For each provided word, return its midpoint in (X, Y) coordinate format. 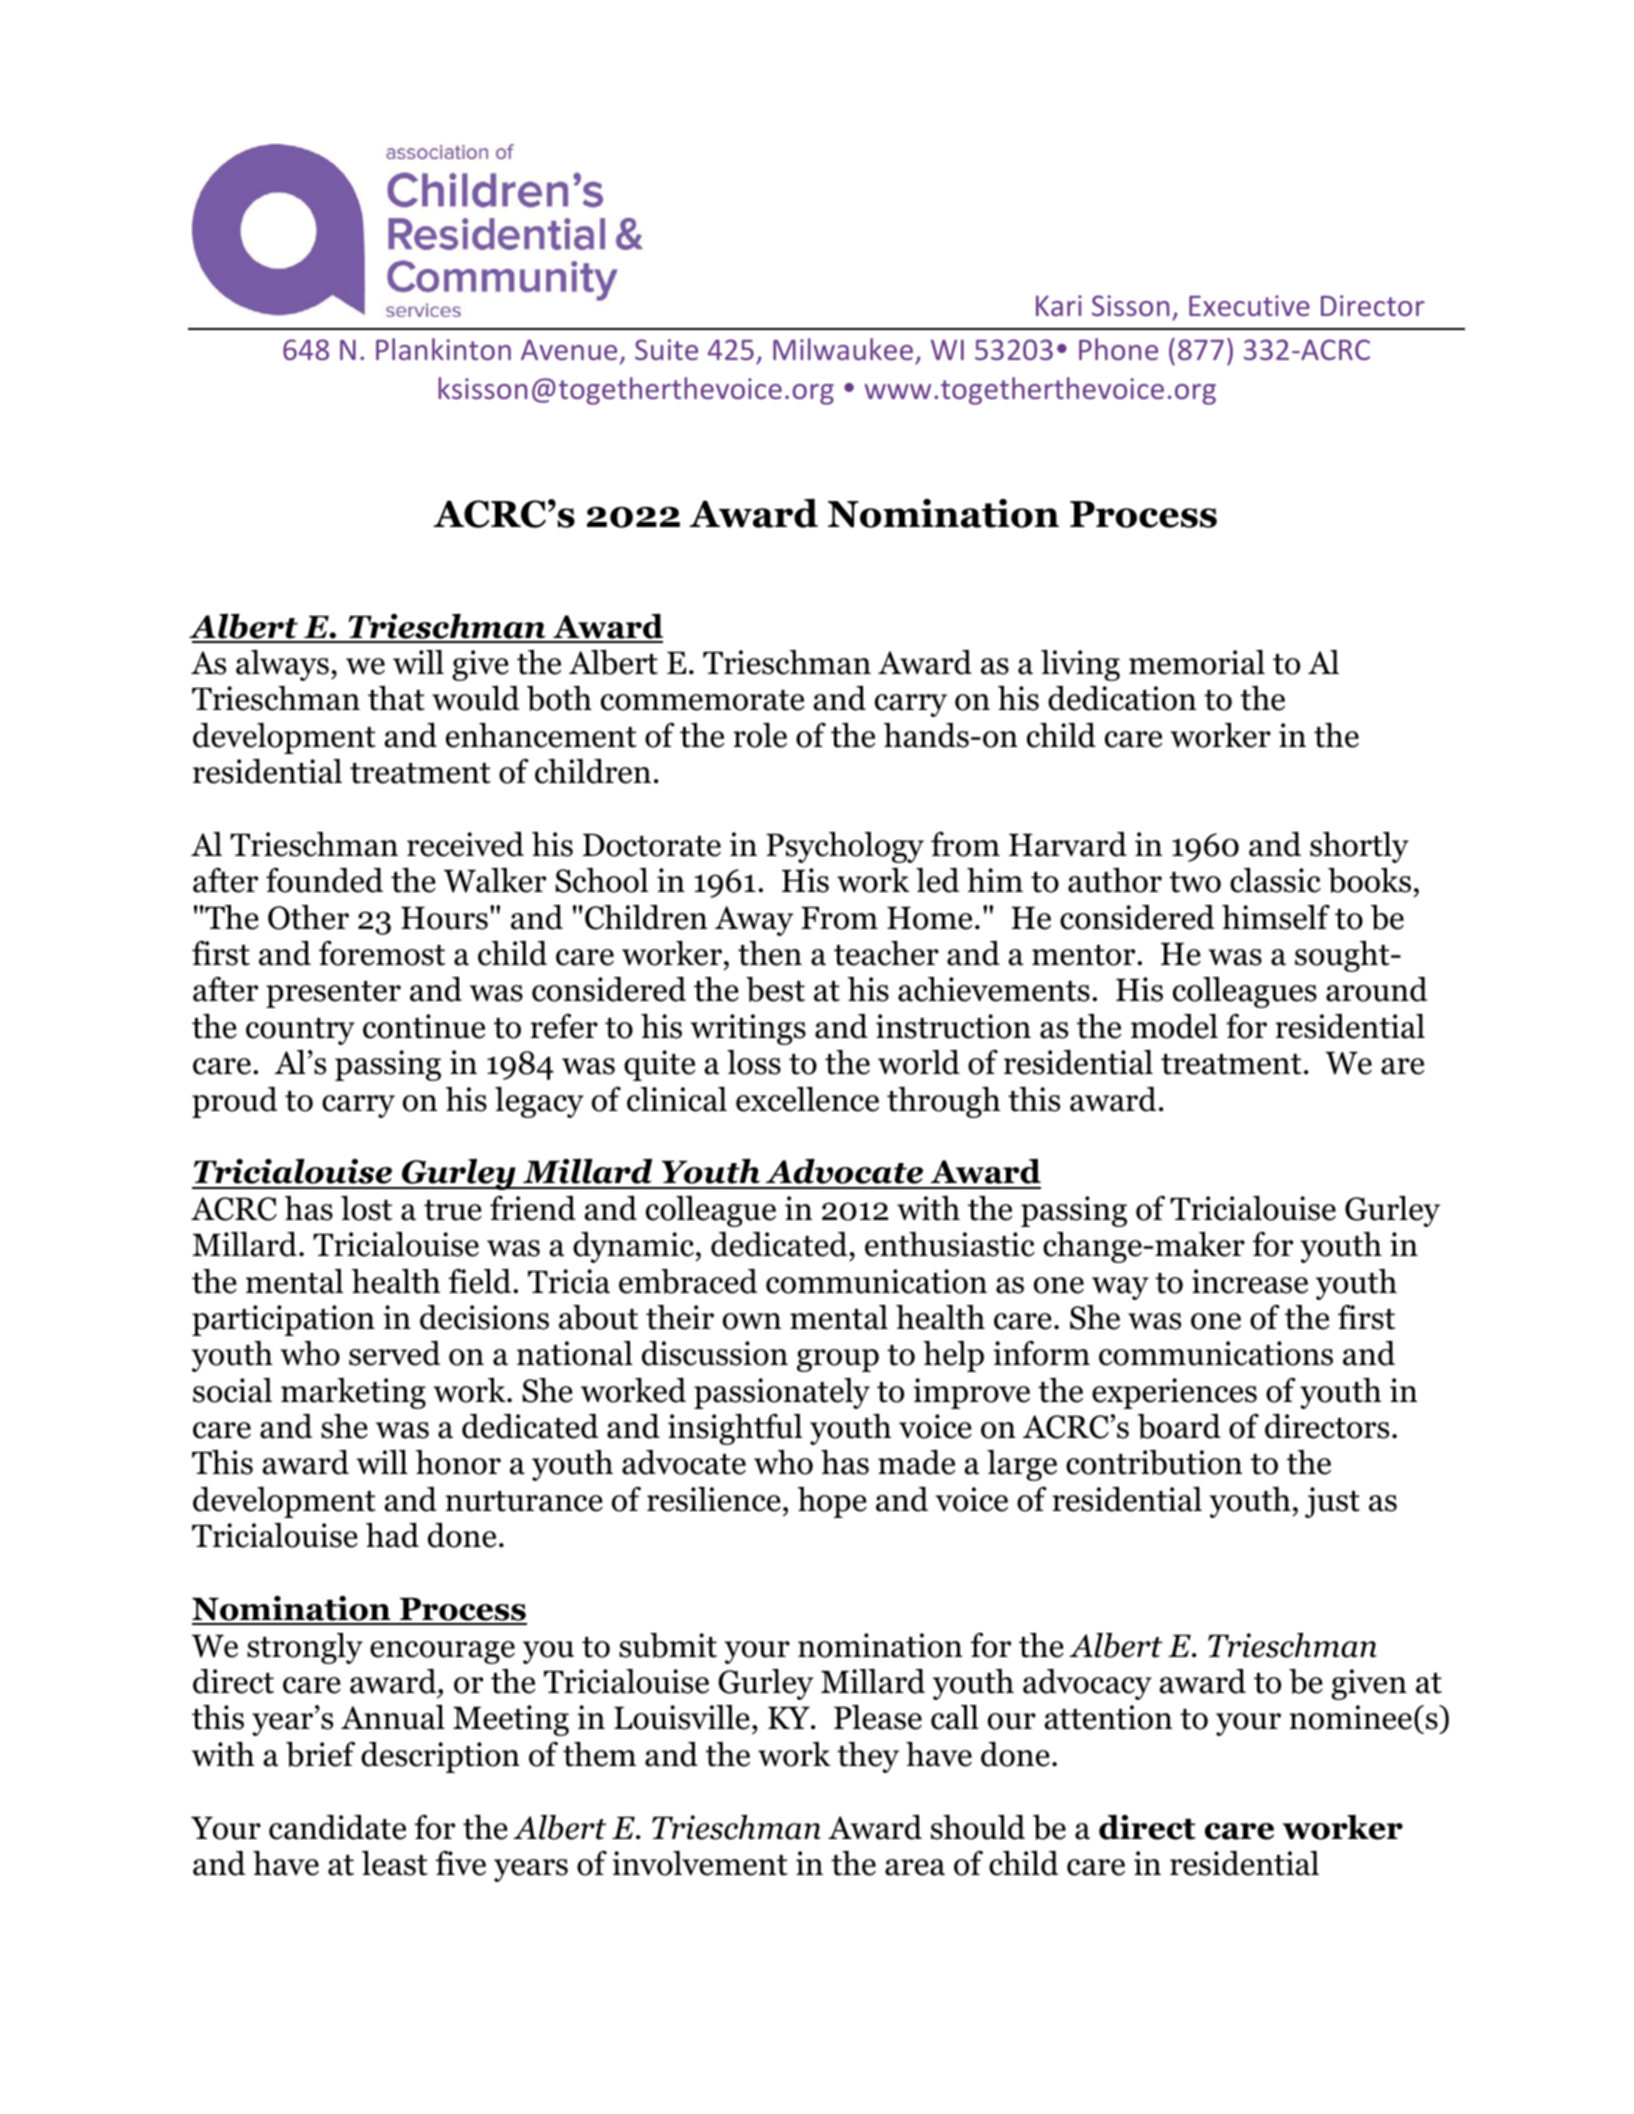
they (868, 1757)
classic (1275, 880)
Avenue (569, 349)
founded (324, 880)
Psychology (845, 847)
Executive (1249, 305)
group (838, 1360)
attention (1108, 1717)
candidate (337, 1827)
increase (1250, 1281)
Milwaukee (843, 349)
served (395, 1353)
